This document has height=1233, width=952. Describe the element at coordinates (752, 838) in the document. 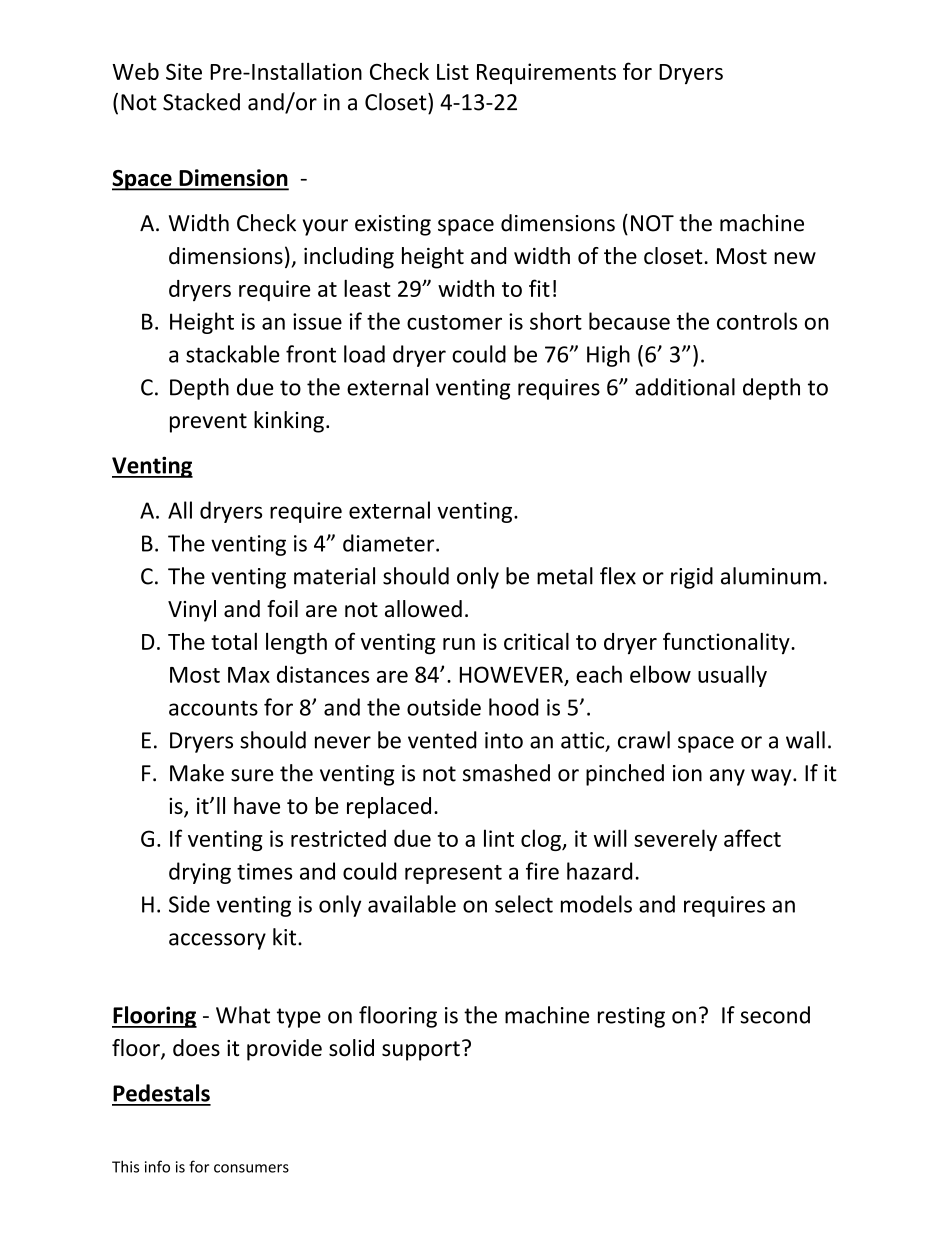

I see `affect` at that location.
